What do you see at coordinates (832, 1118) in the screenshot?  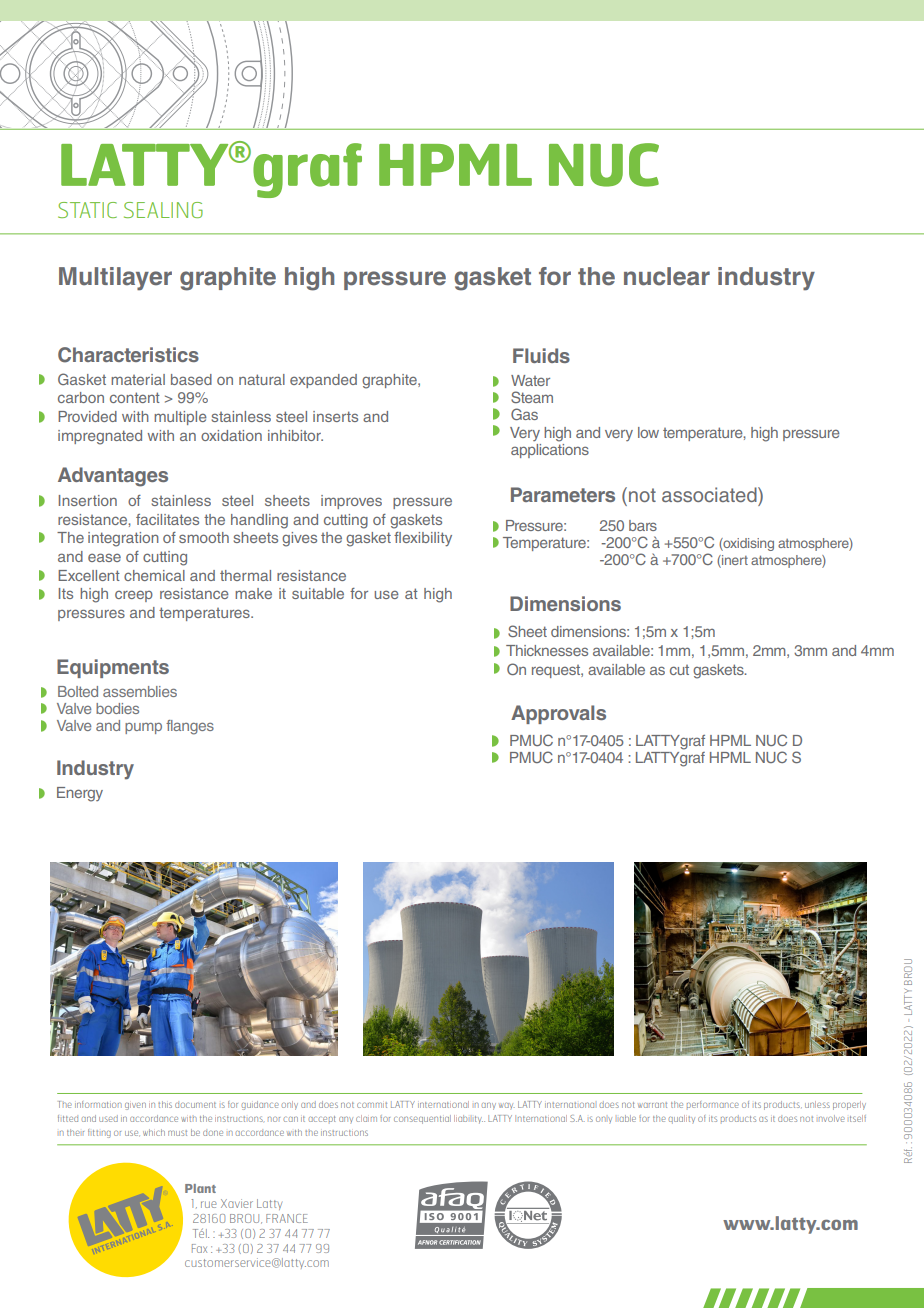 I see `involve` at bounding box center [832, 1118].
